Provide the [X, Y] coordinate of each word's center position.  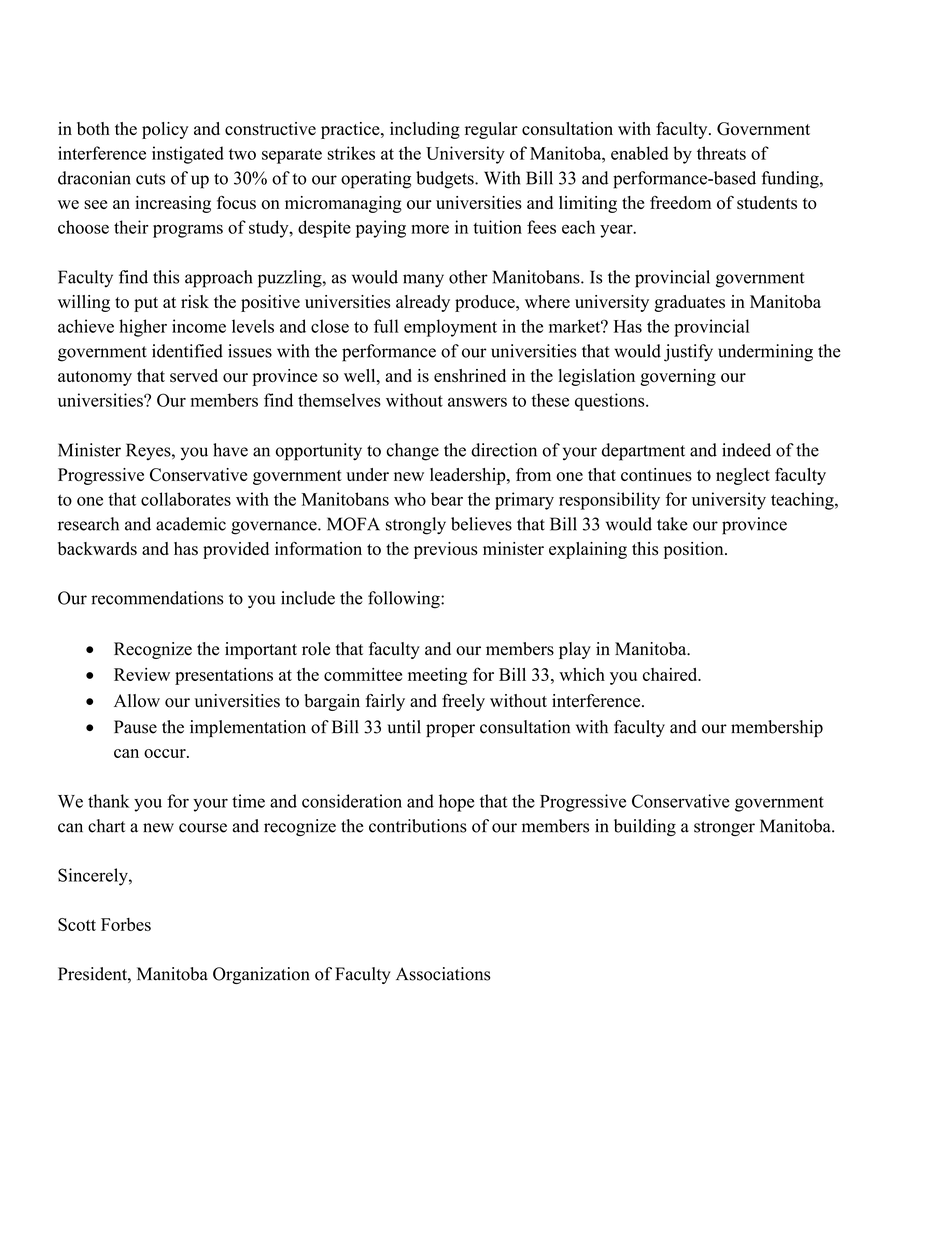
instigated [188, 155]
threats [721, 153]
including [425, 130]
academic [191, 524]
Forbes [126, 924]
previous [446, 550]
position [695, 550]
